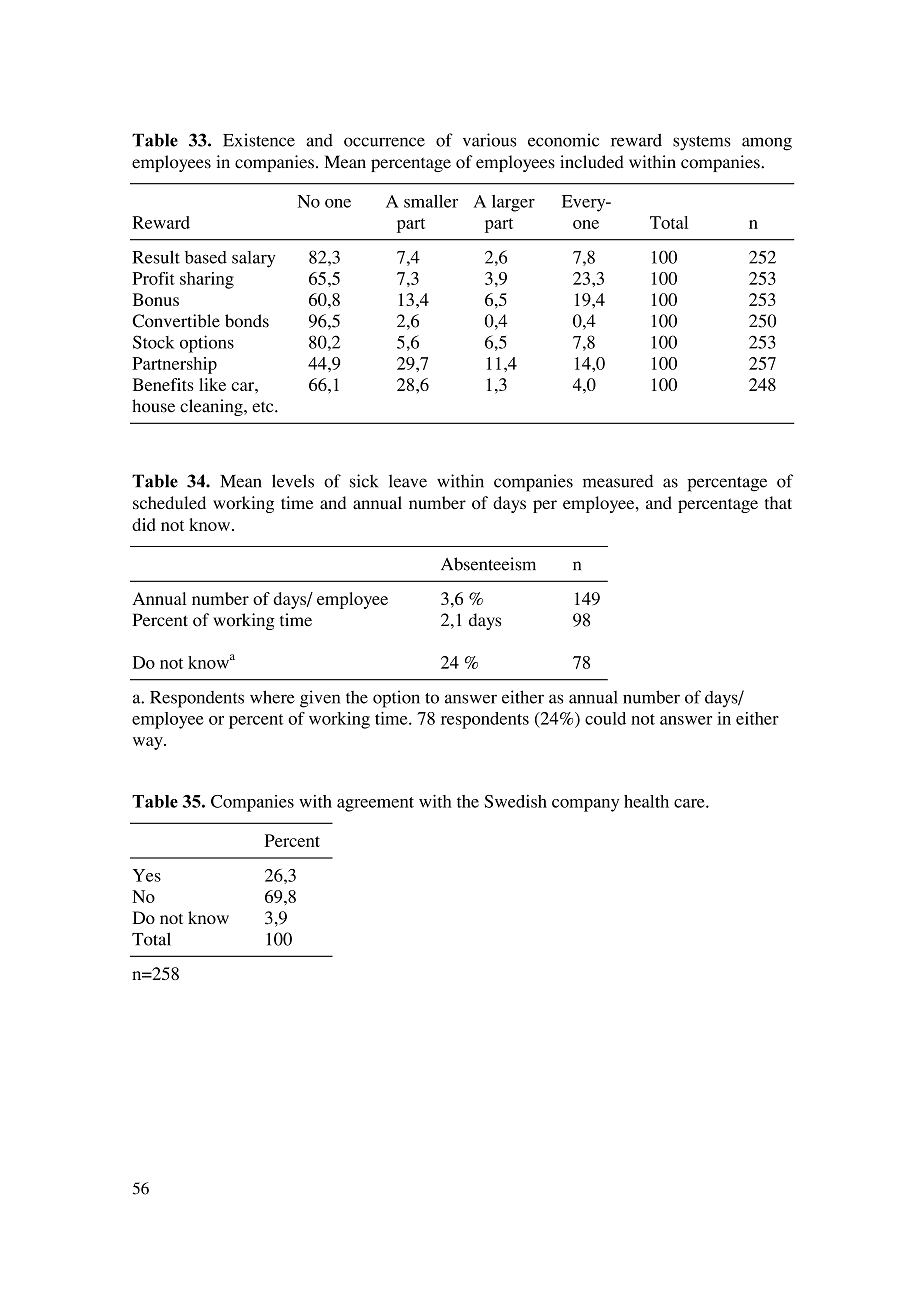 The image size is (924, 1308). What do you see at coordinates (147, 875) in the image?
I see `Yes` at bounding box center [147, 875].
